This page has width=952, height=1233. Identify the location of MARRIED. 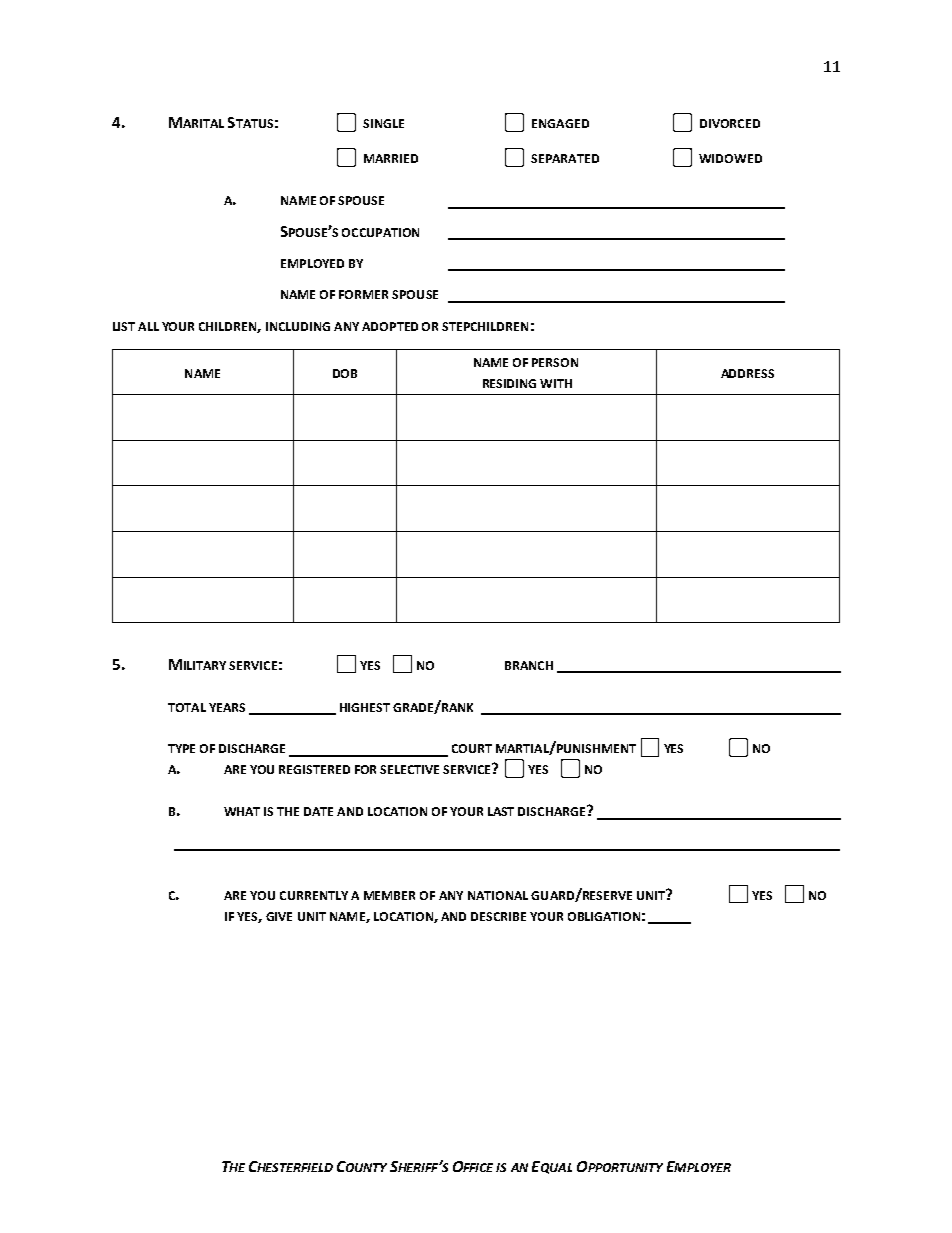
(391, 158).
